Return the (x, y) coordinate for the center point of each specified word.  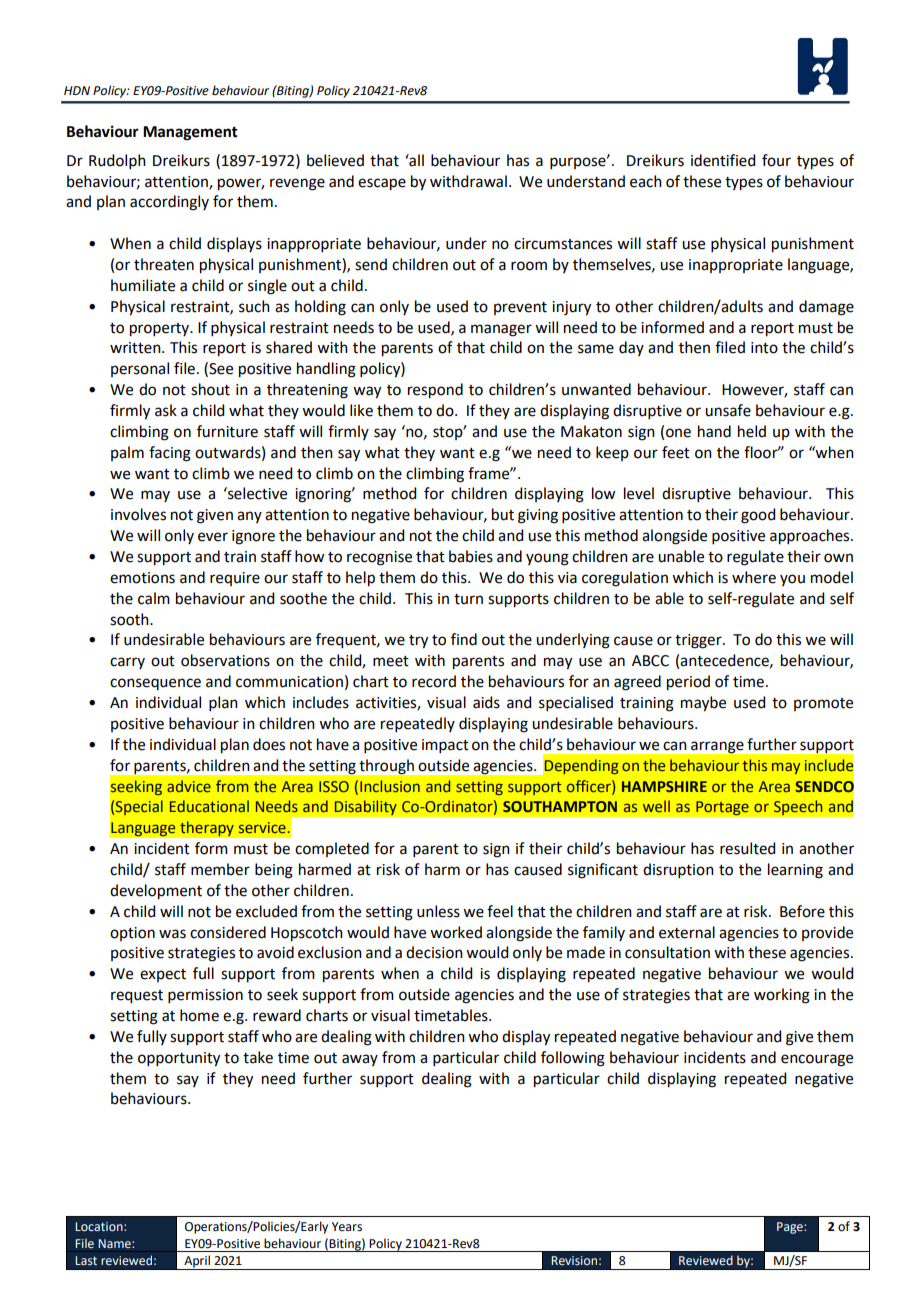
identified (723, 160)
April (197, 1262)
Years (347, 1227)
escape (382, 184)
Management (190, 133)
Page (791, 1228)
